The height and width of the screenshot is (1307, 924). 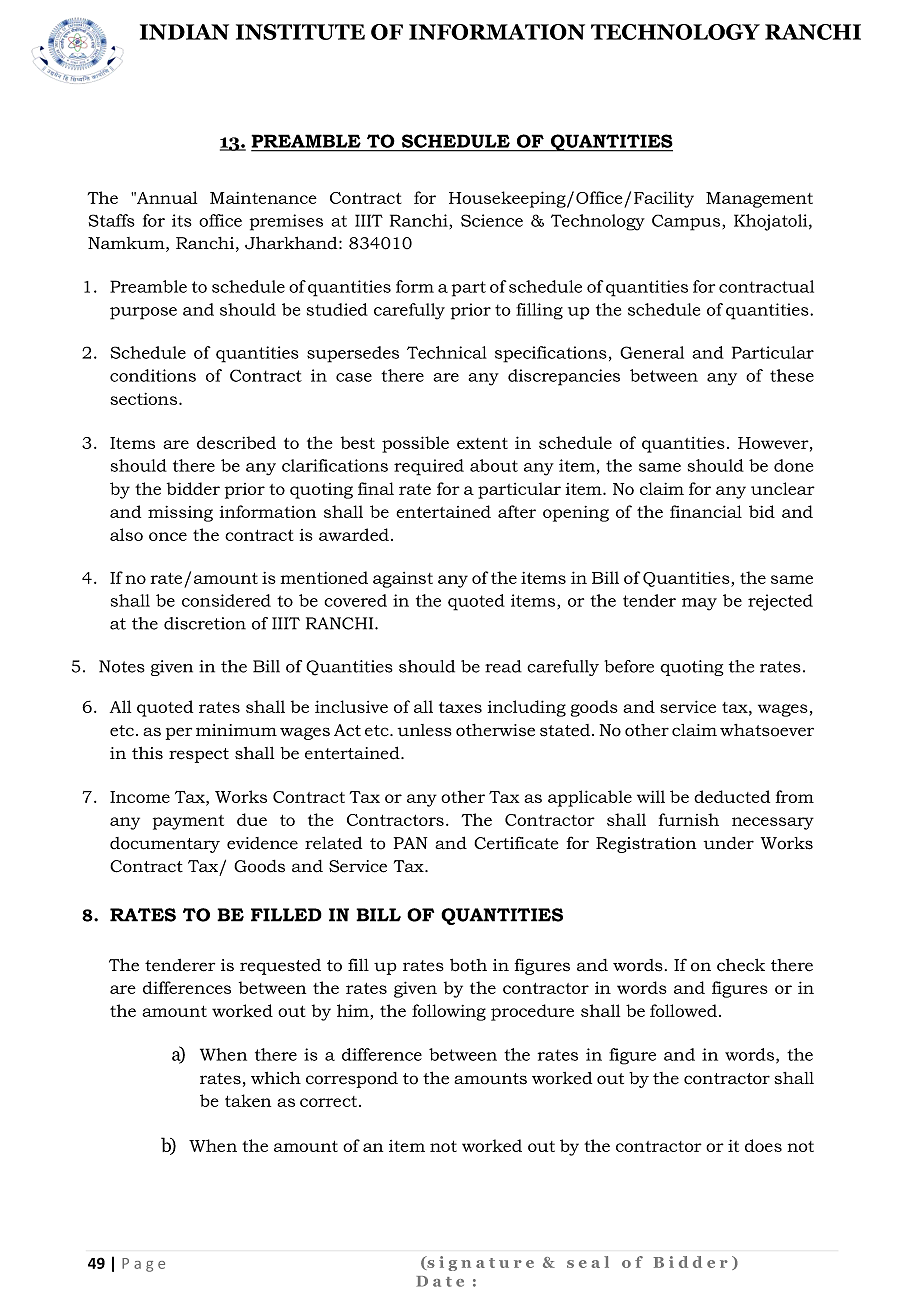 What do you see at coordinates (300, 32) in the screenshot?
I see `INSTITUTE` at bounding box center [300, 32].
